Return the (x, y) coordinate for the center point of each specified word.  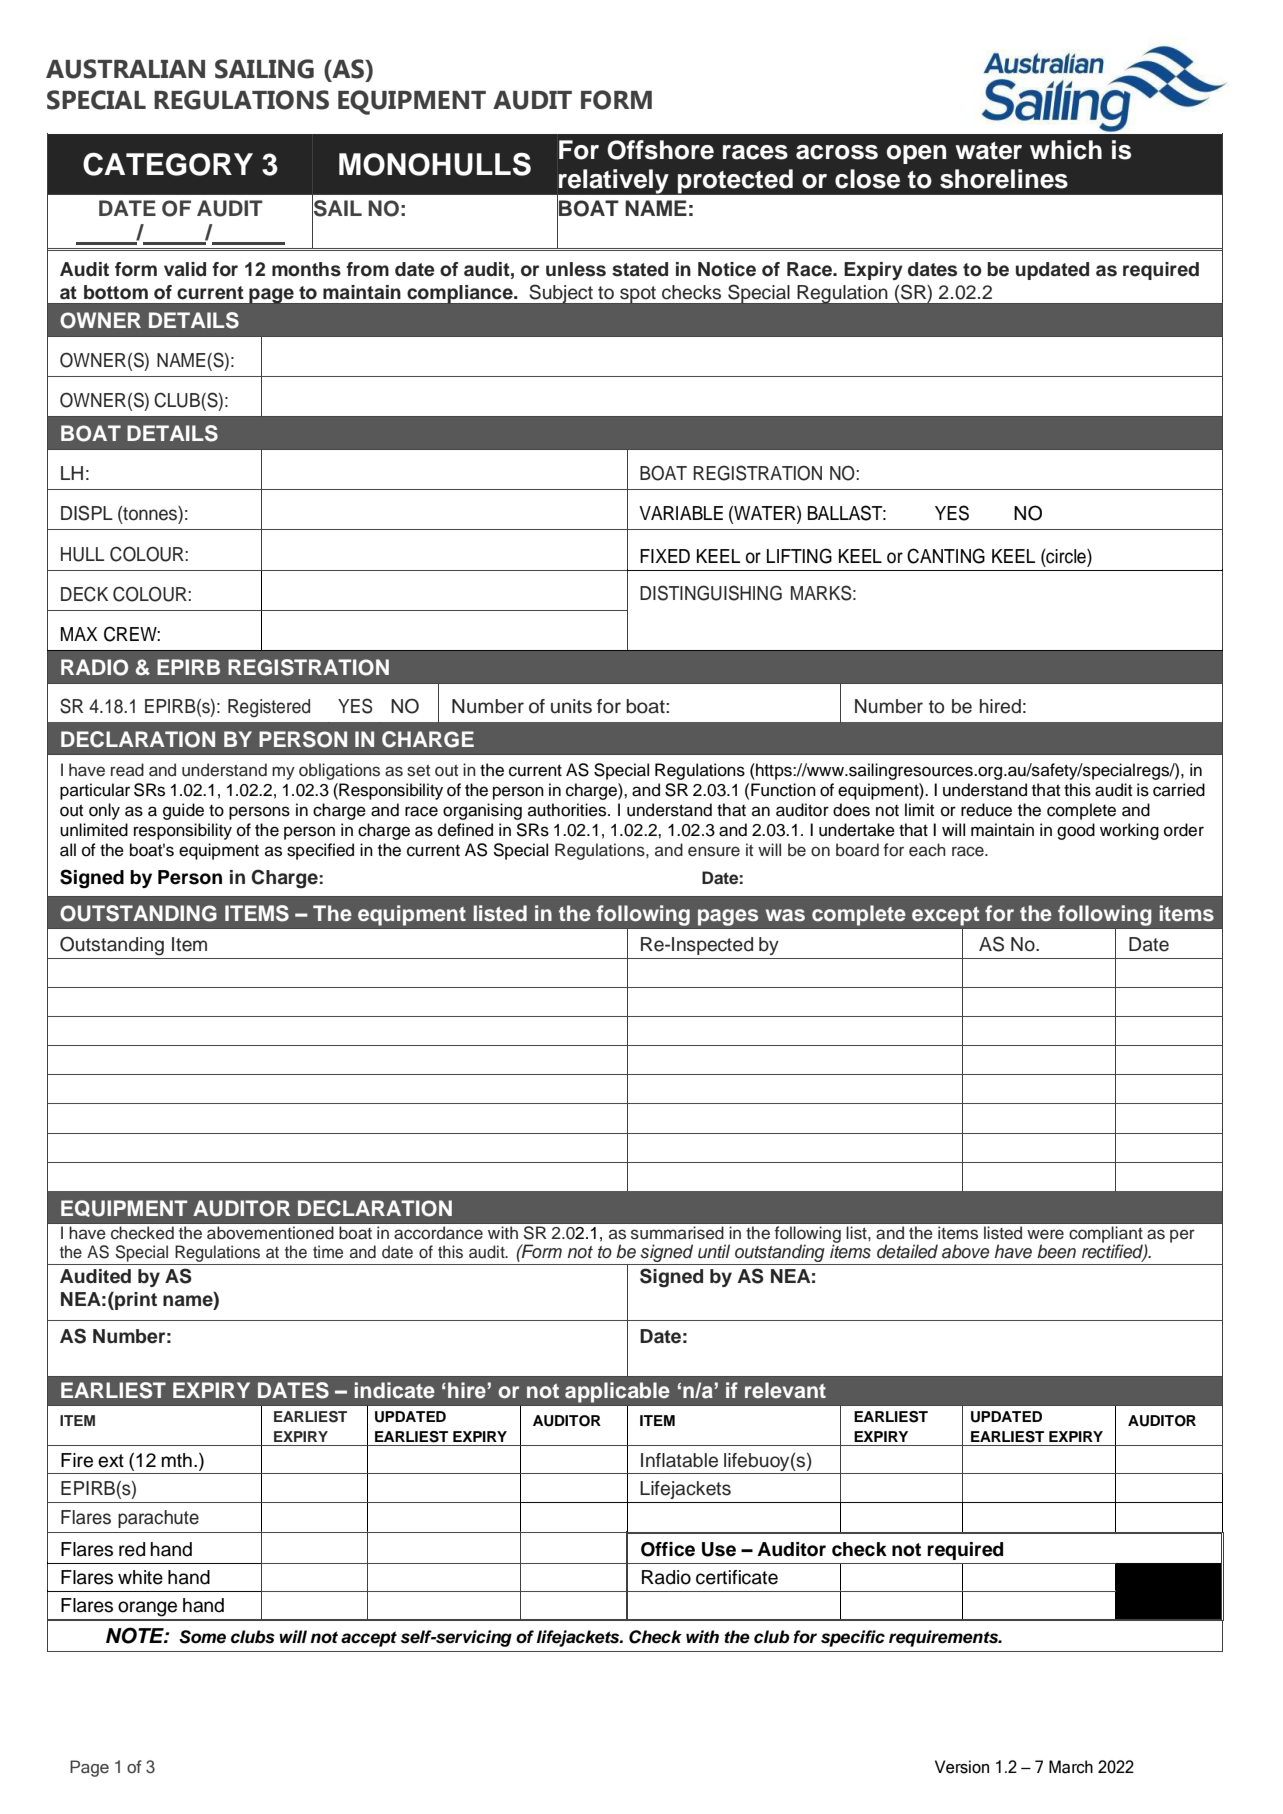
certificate (737, 1577)
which (1066, 150)
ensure (714, 851)
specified (320, 851)
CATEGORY (168, 164)
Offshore (660, 150)
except (945, 916)
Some (202, 1637)
